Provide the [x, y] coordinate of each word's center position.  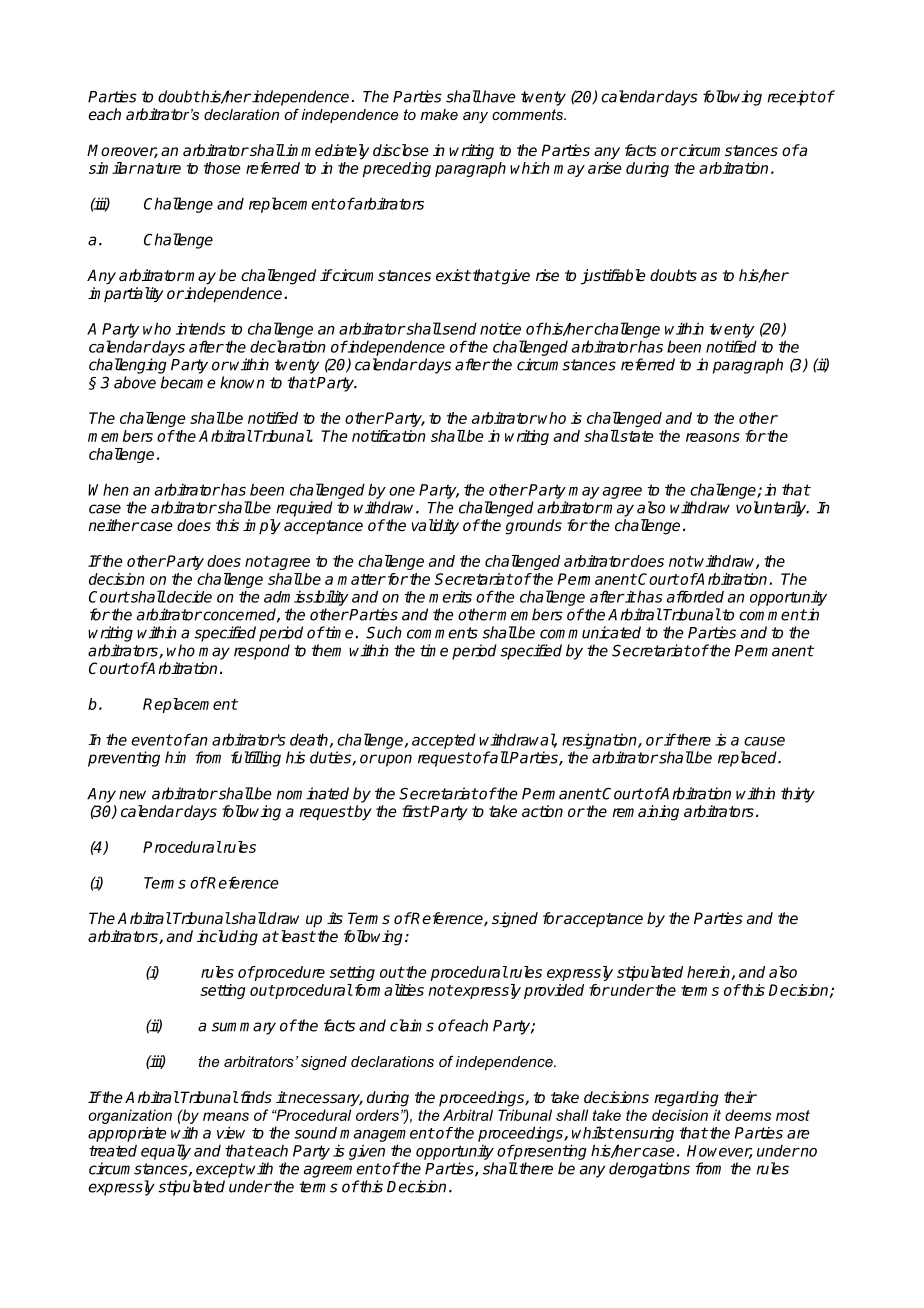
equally [166, 1152]
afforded [695, 596]
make [439, 114]
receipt [791, 98]
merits [450, 596]
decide [188, 596]
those [222, 168]
